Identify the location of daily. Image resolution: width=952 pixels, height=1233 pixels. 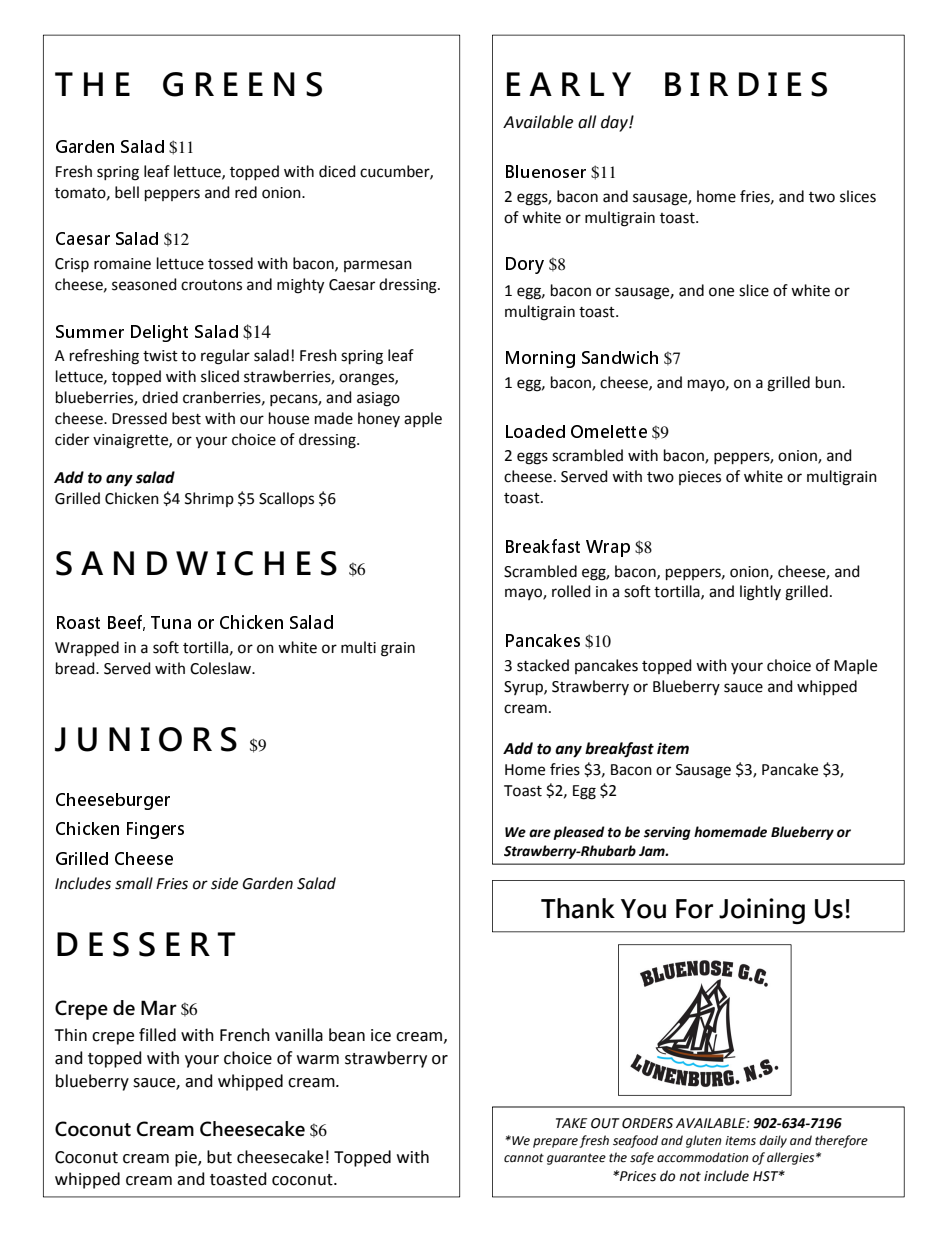
(773, 1141).
